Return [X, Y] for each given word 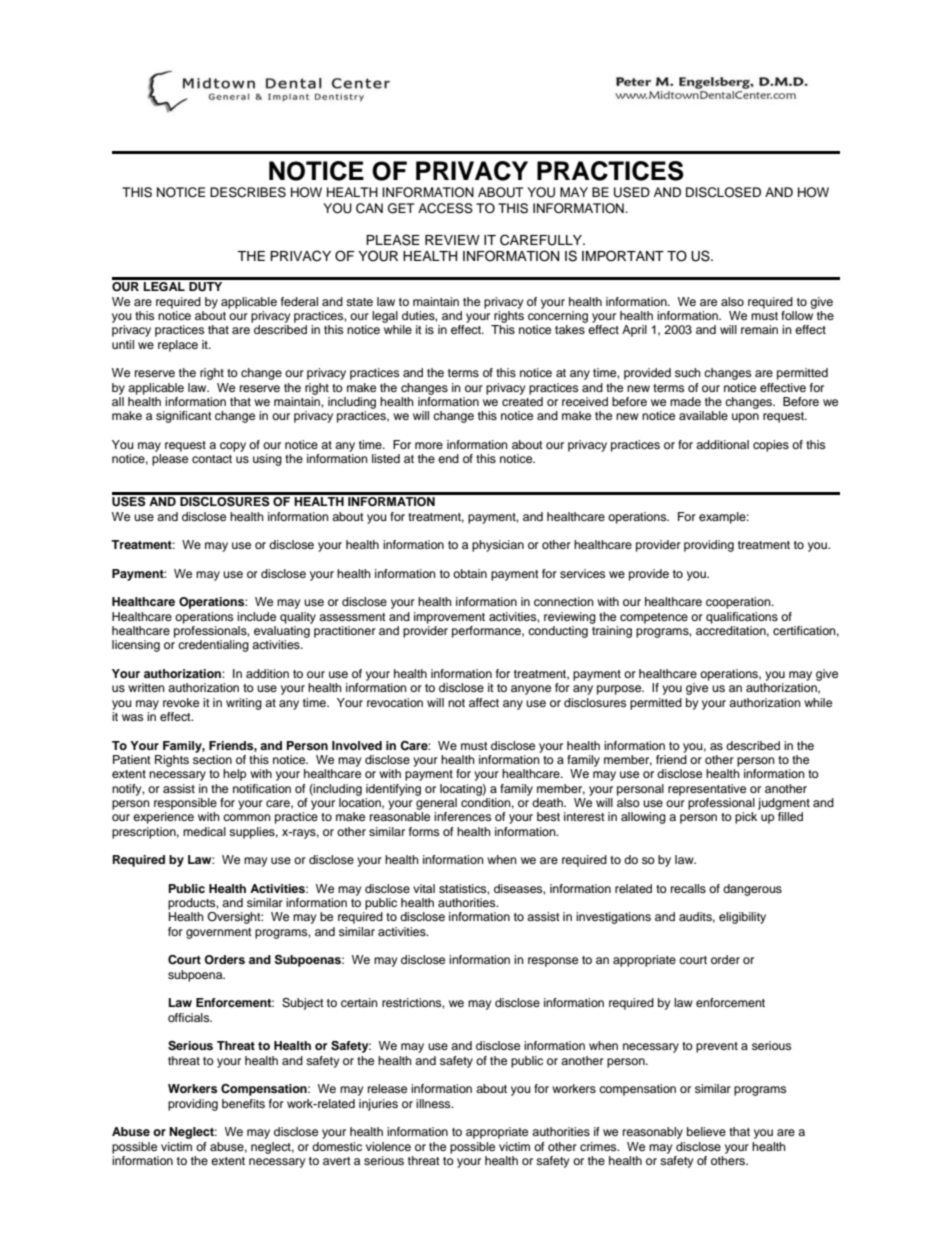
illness [434, 1103]
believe [706, 1131]
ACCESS [445, 208]
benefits [243, 1103]
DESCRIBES [248, 192]
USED [632, 192]
